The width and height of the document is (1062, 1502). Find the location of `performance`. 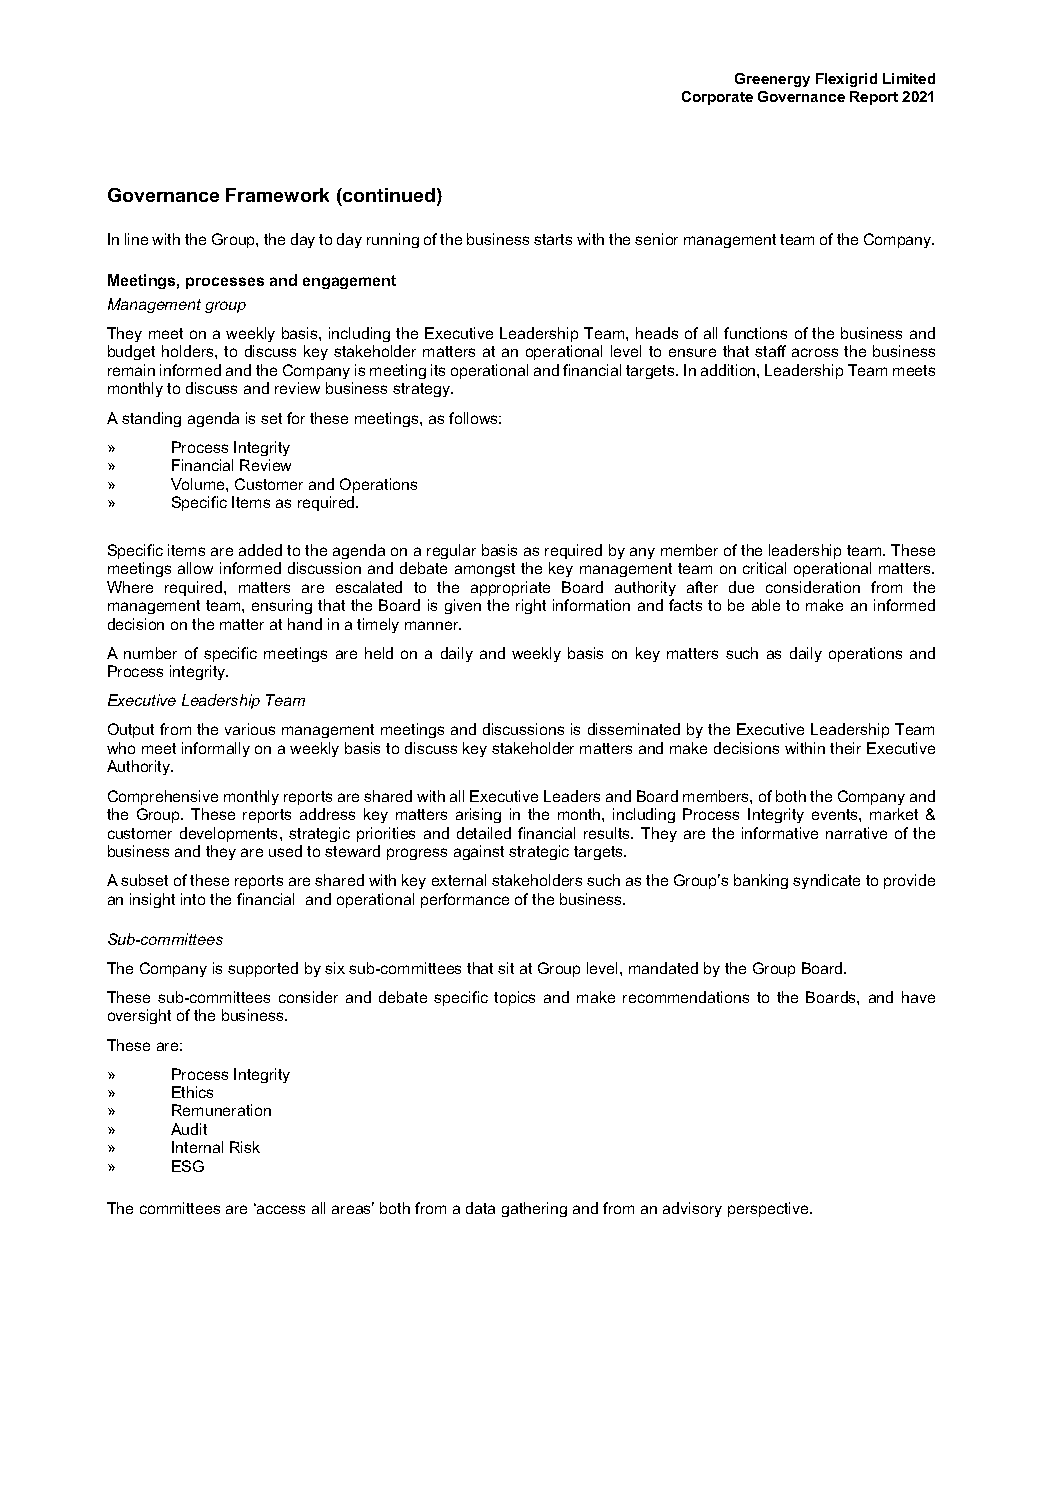

performance is located at coordinates (465, 900).
